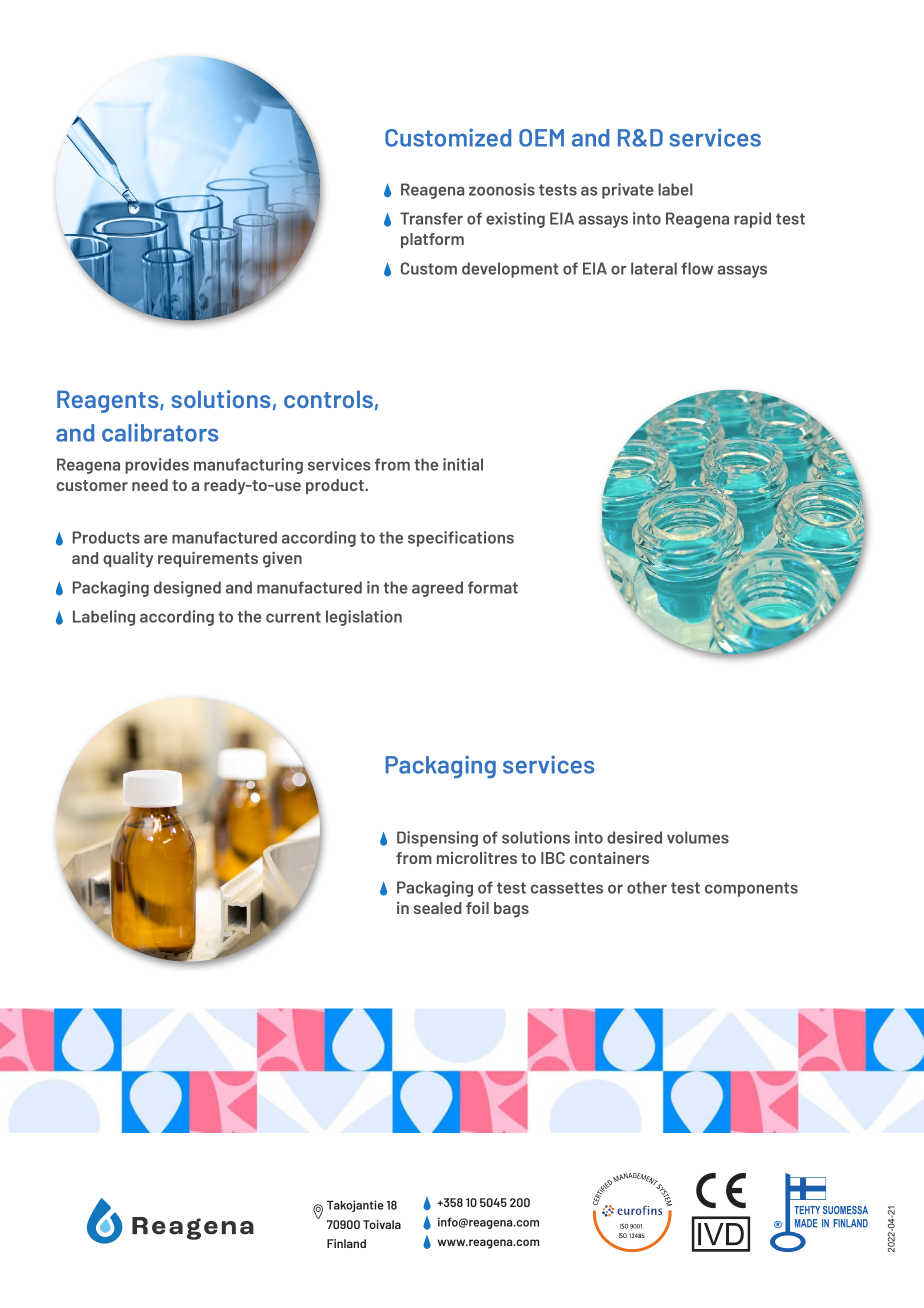  I want to click on Finland, so click(346, 1243).
